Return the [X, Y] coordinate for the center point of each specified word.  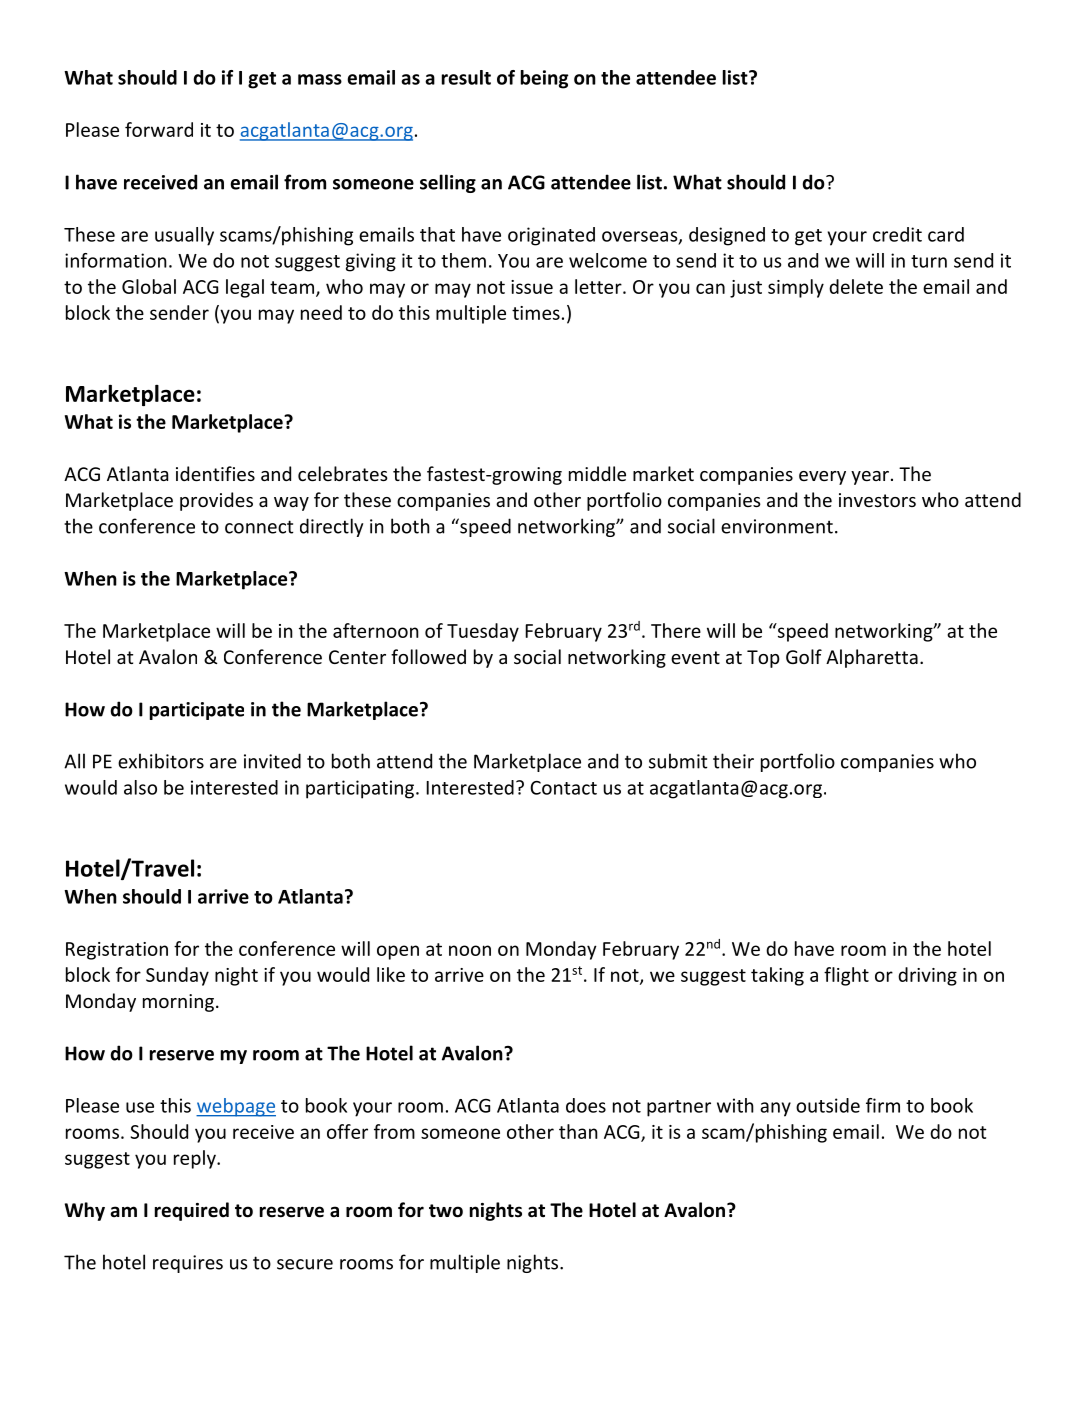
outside [828, 1105]
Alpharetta [872, 658]
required [192, 1211]
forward [159, 129]
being [544, 79]
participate [197, 711]
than [578, 1131]
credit [897, 234]
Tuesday [483, 632]
